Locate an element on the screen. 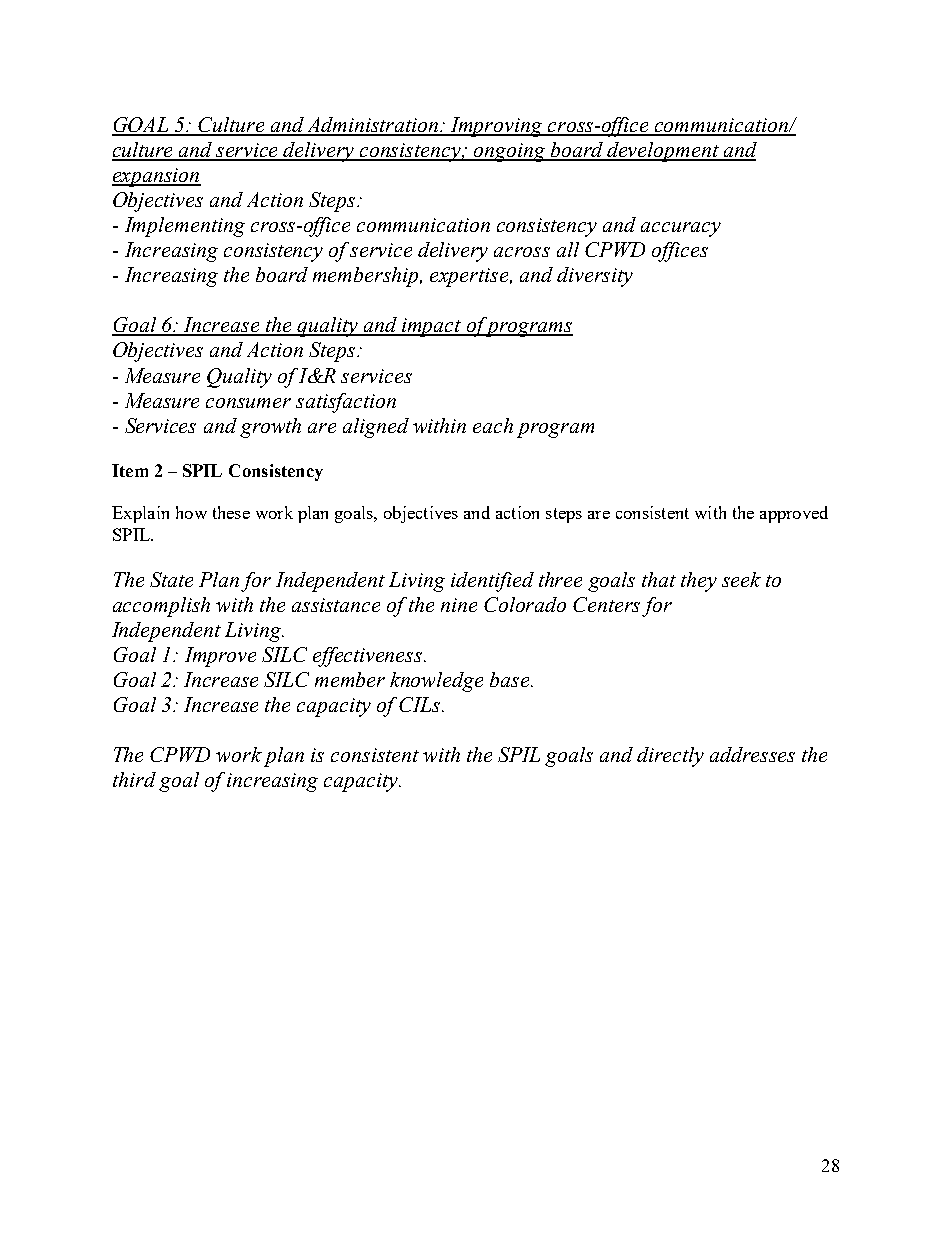 The width and height of the screenshot is (952, 1233). ongoing is located at coordinates (509, 152).
